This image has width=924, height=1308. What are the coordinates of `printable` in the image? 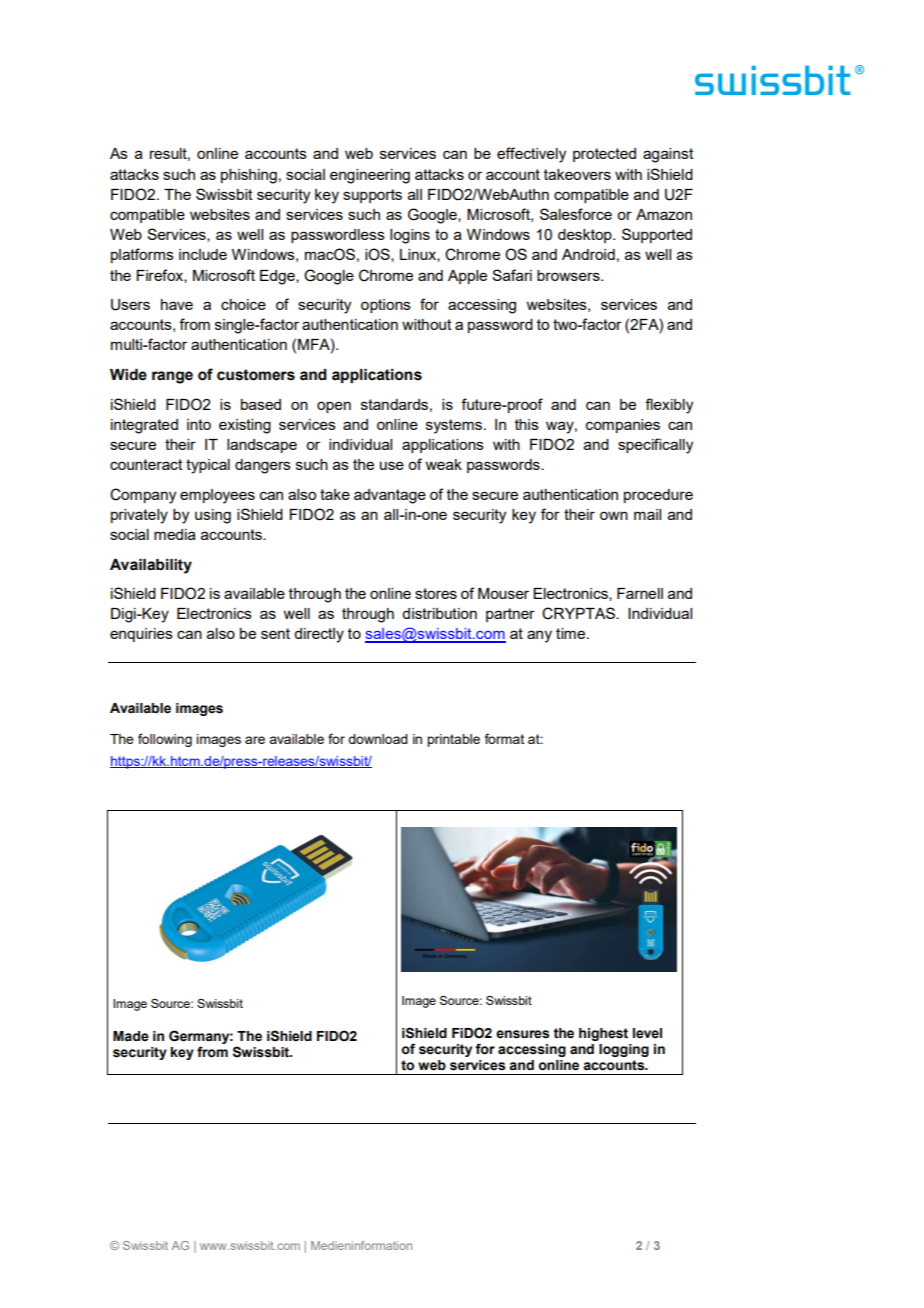 It's located at (453, 740).
